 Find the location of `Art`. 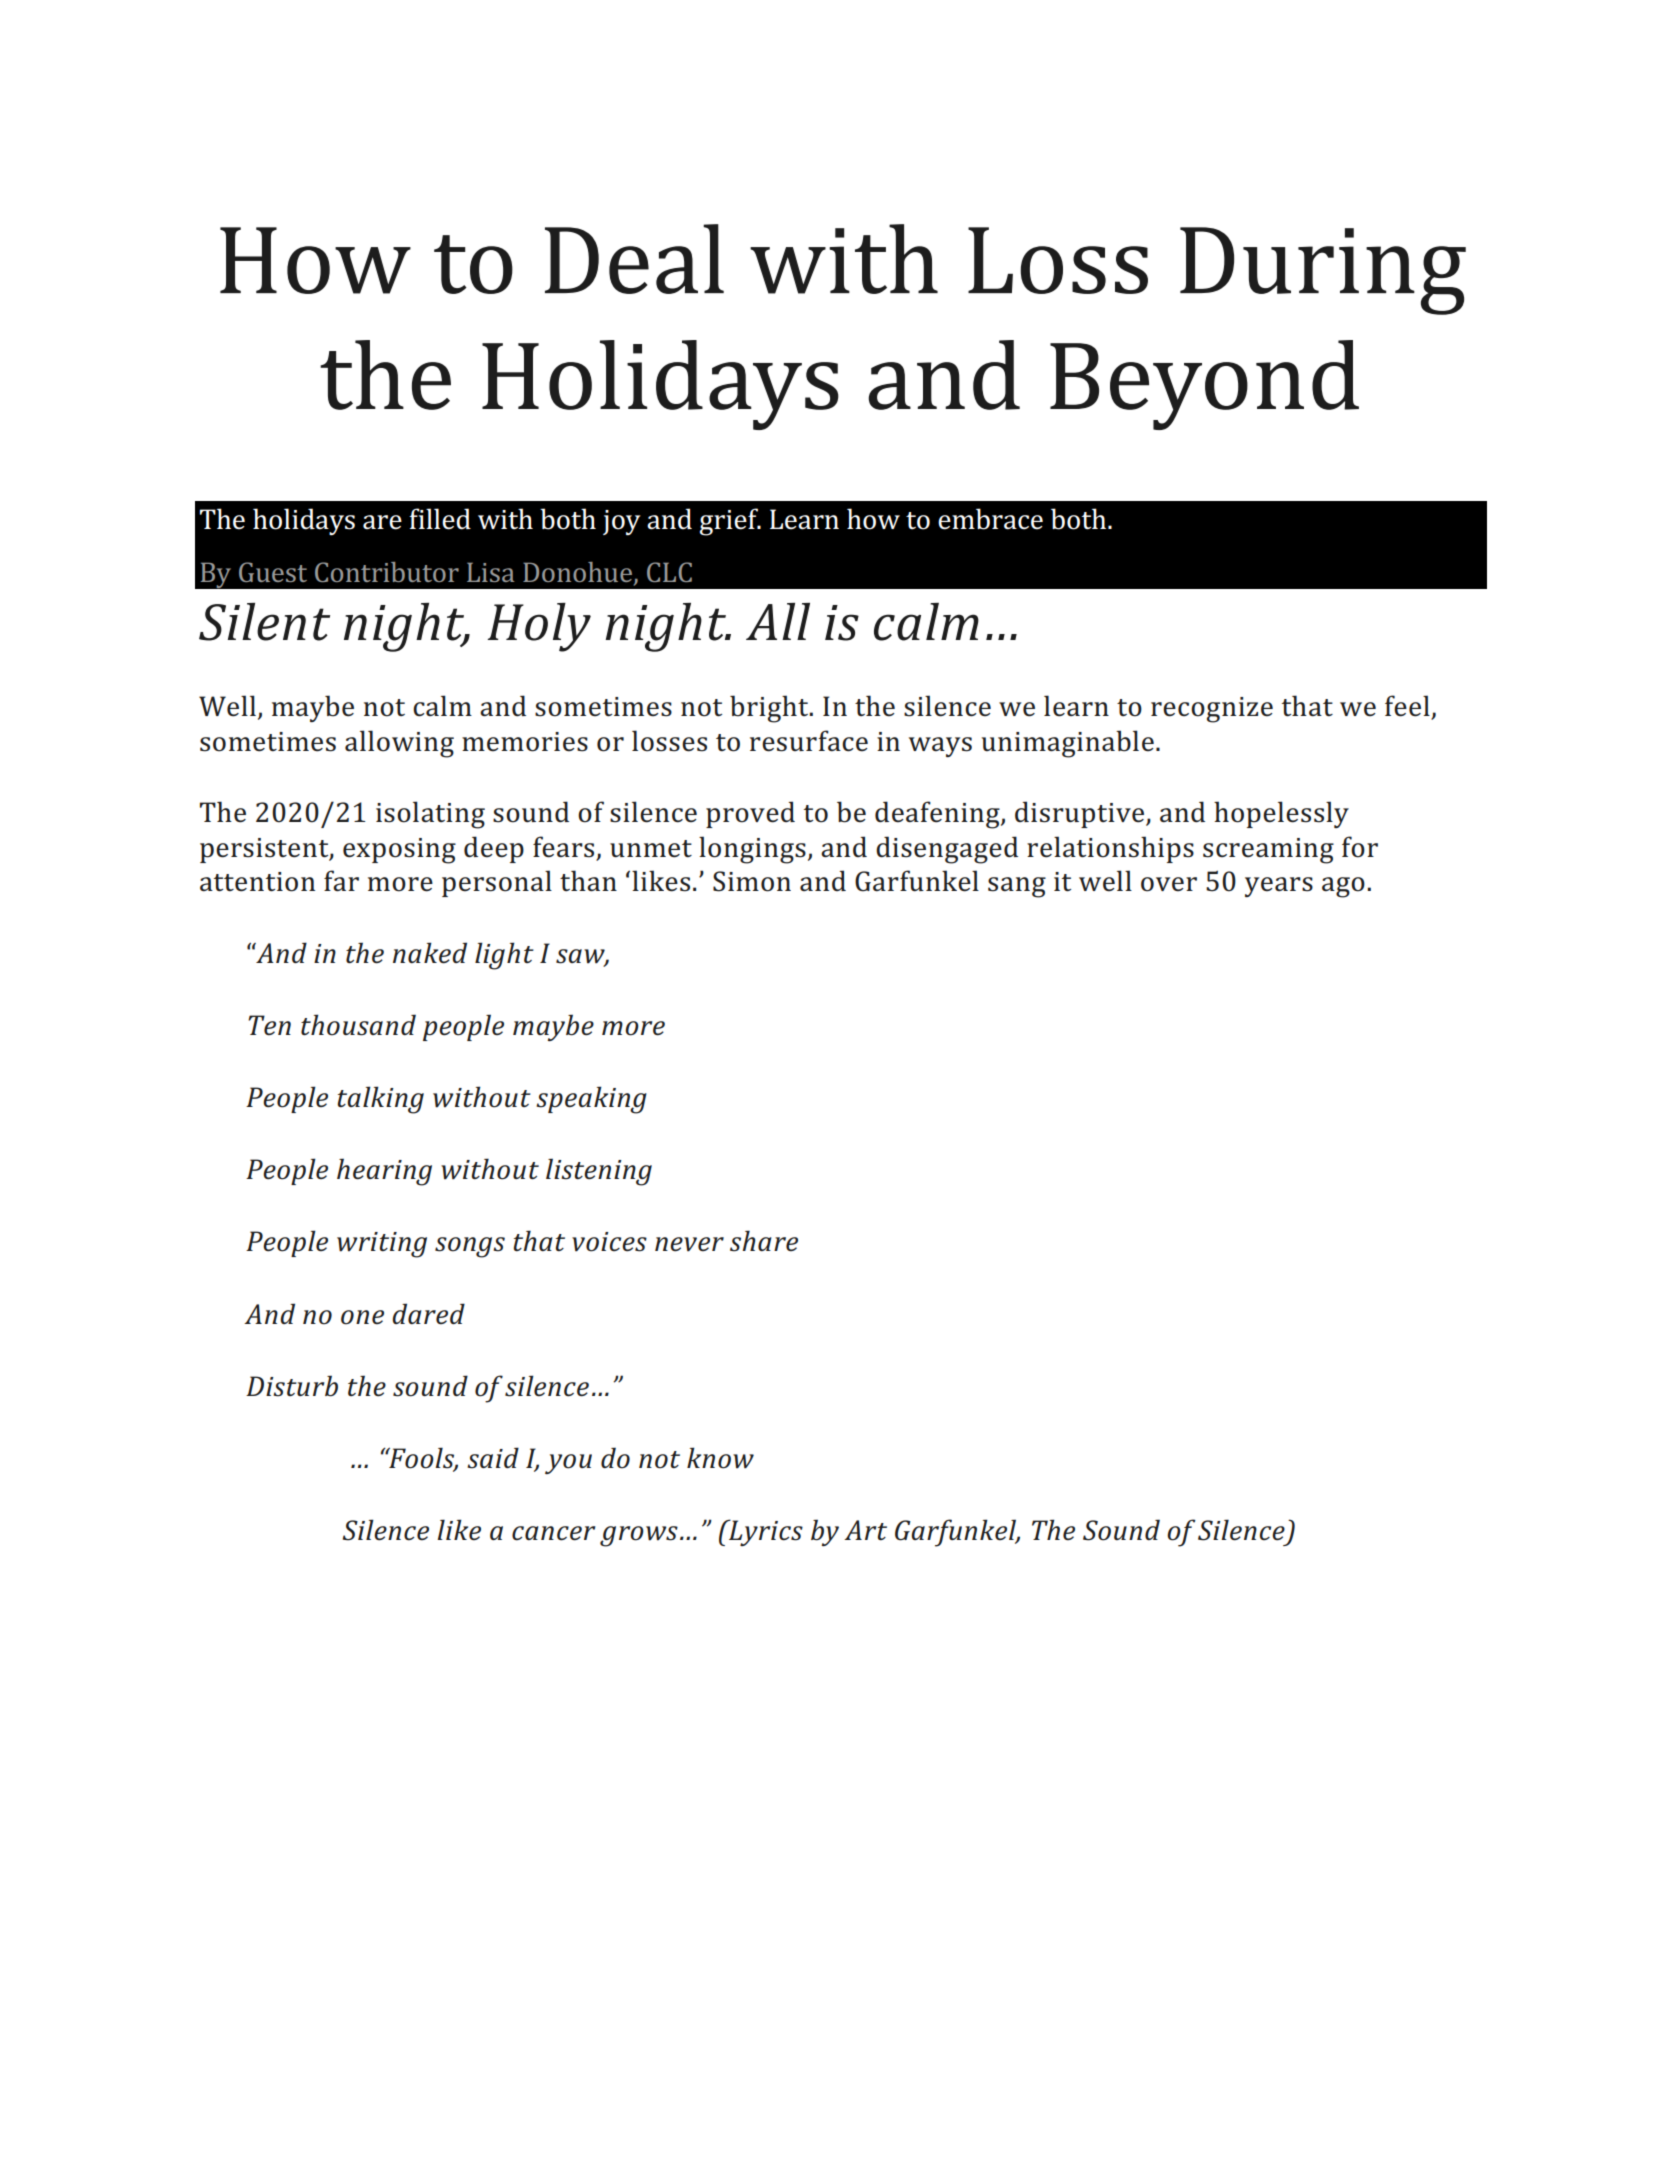

Art is located at coordinates (865, 1530).
